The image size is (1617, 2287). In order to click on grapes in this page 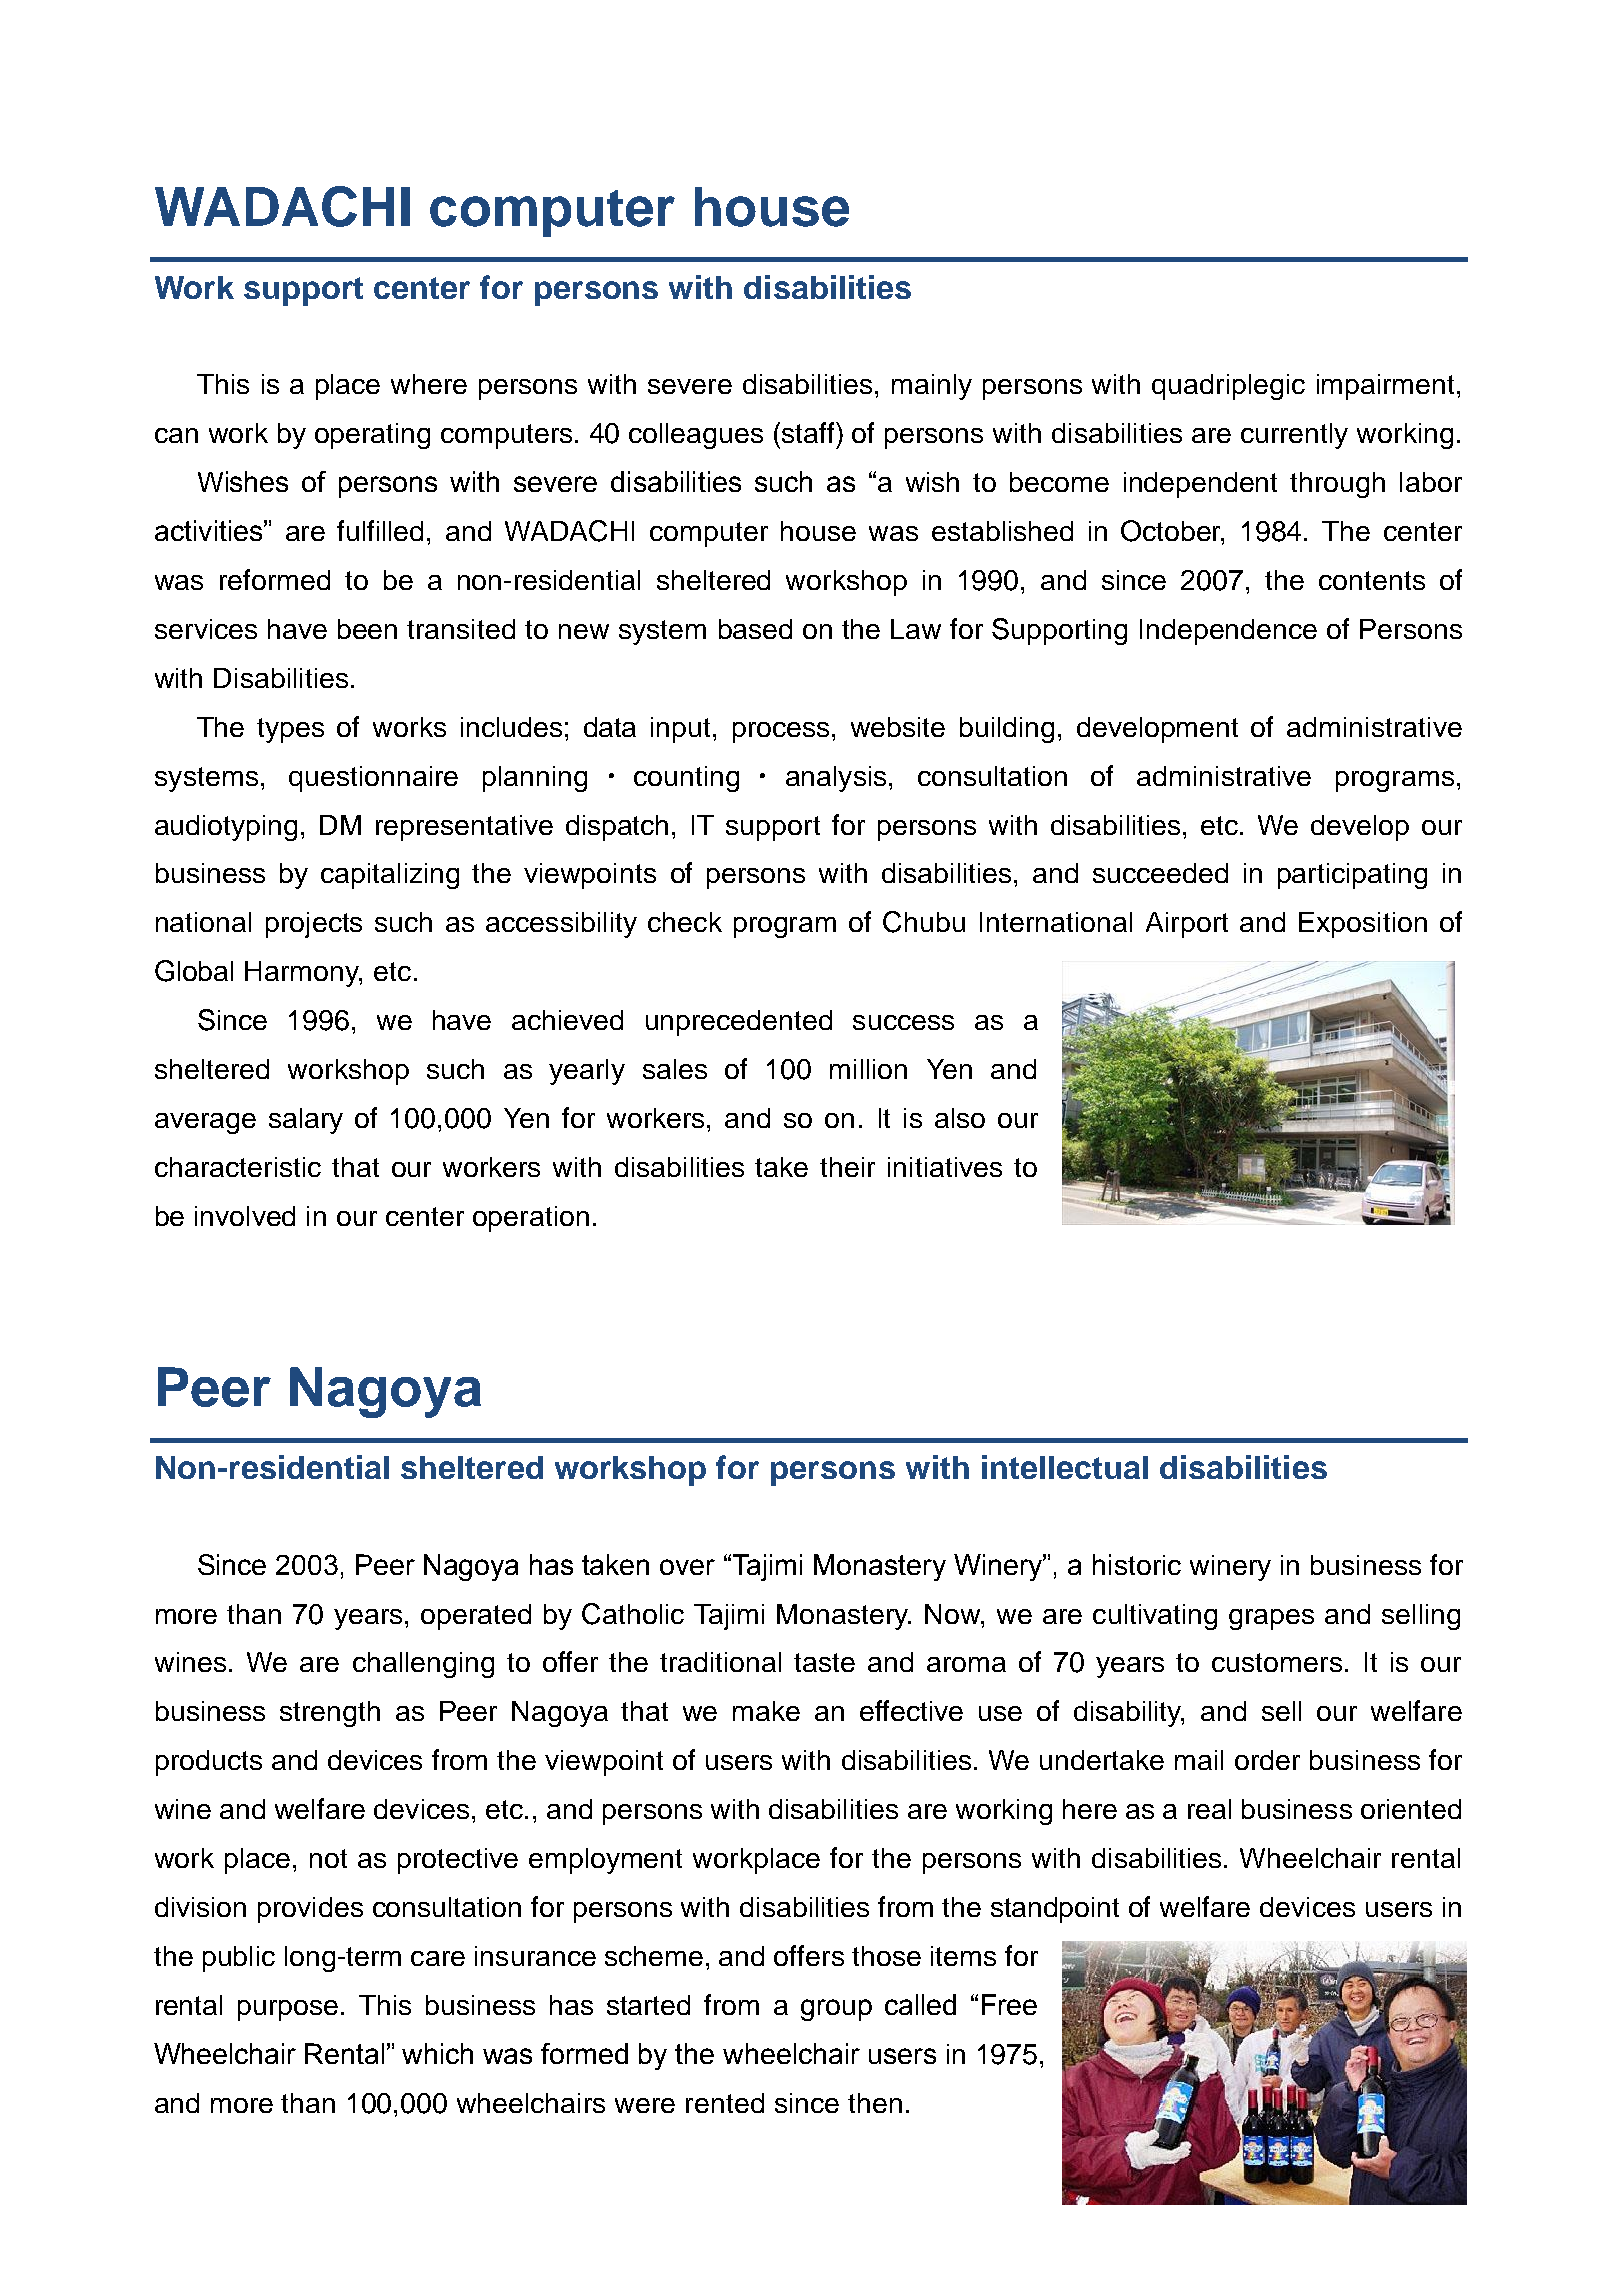, I will do `click(1271, 1619)`.
